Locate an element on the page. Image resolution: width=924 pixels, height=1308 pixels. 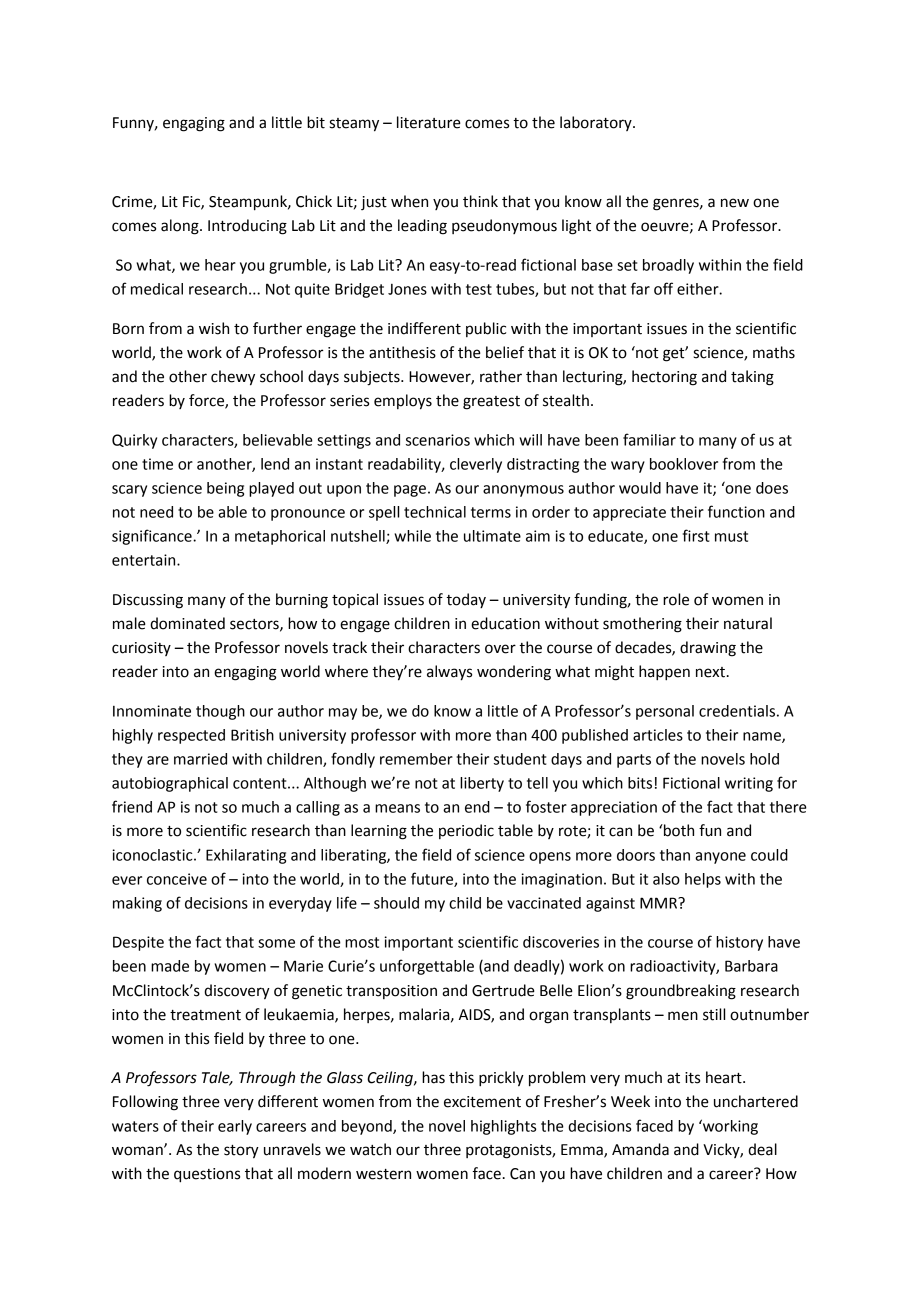
literature is located at coordinates (429, 122).
